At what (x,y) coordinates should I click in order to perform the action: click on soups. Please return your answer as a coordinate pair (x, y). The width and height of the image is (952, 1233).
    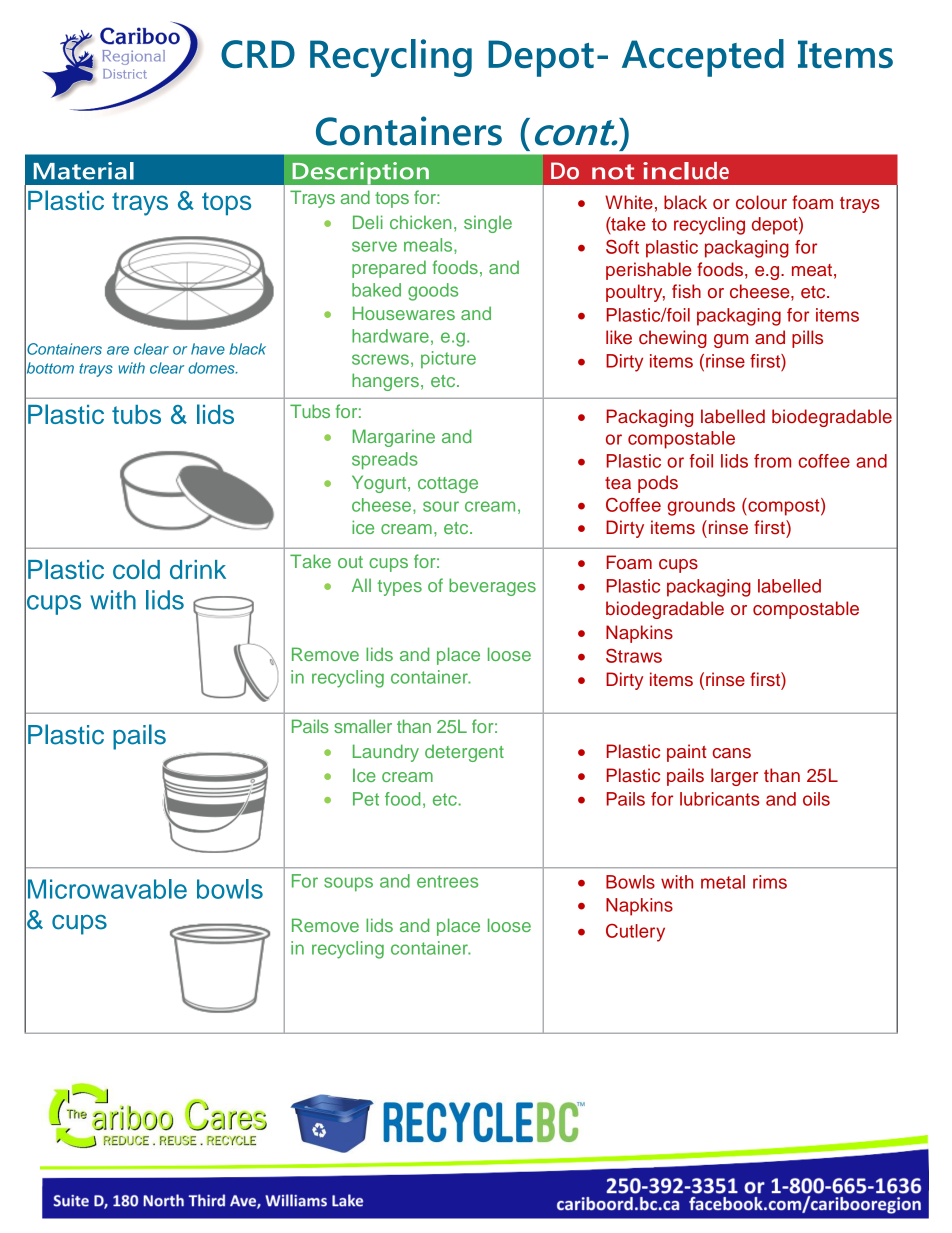
    Looking at the image, I should click on (348, 884).
